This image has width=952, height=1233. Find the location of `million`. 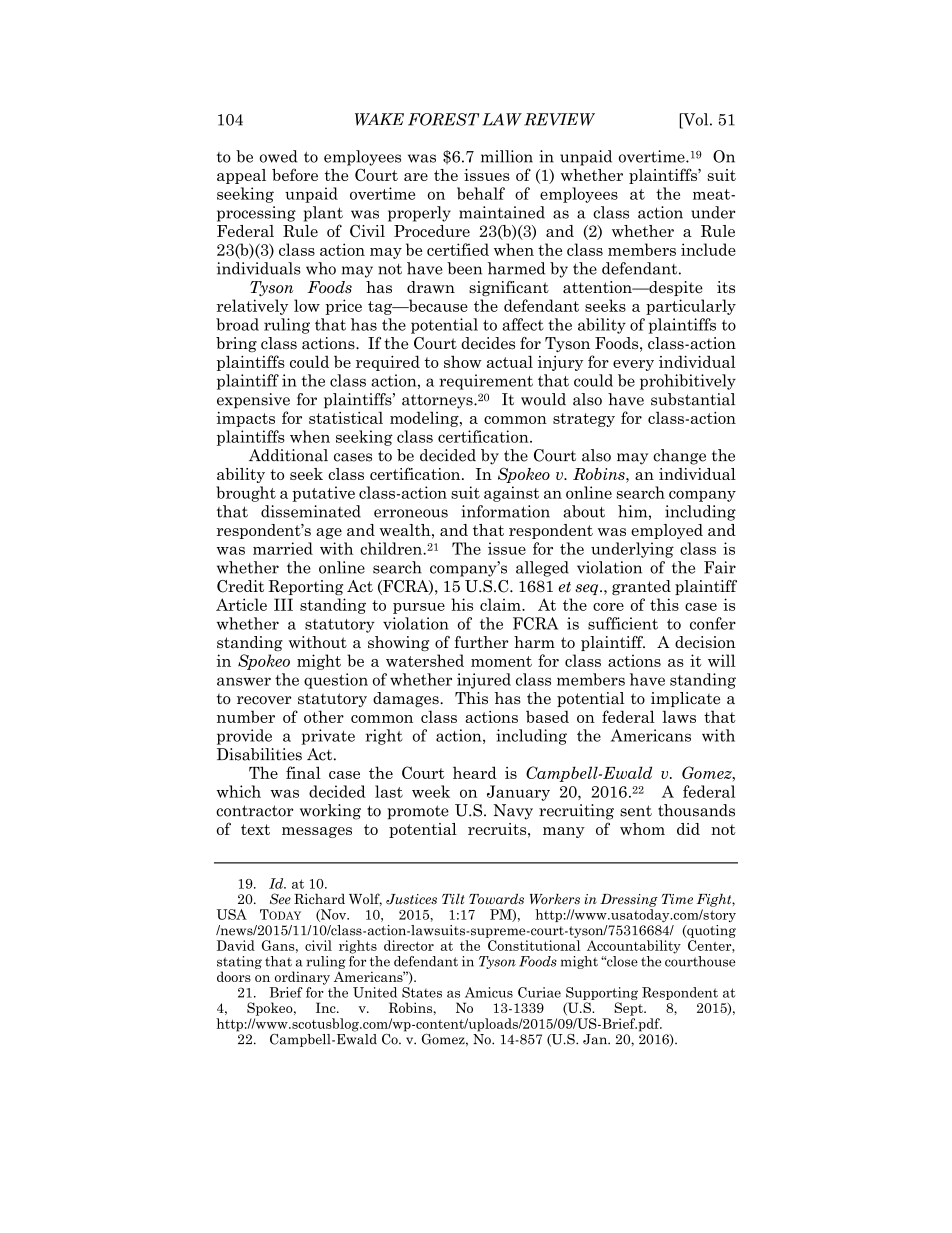

million is located at coordinates (507, 156).
